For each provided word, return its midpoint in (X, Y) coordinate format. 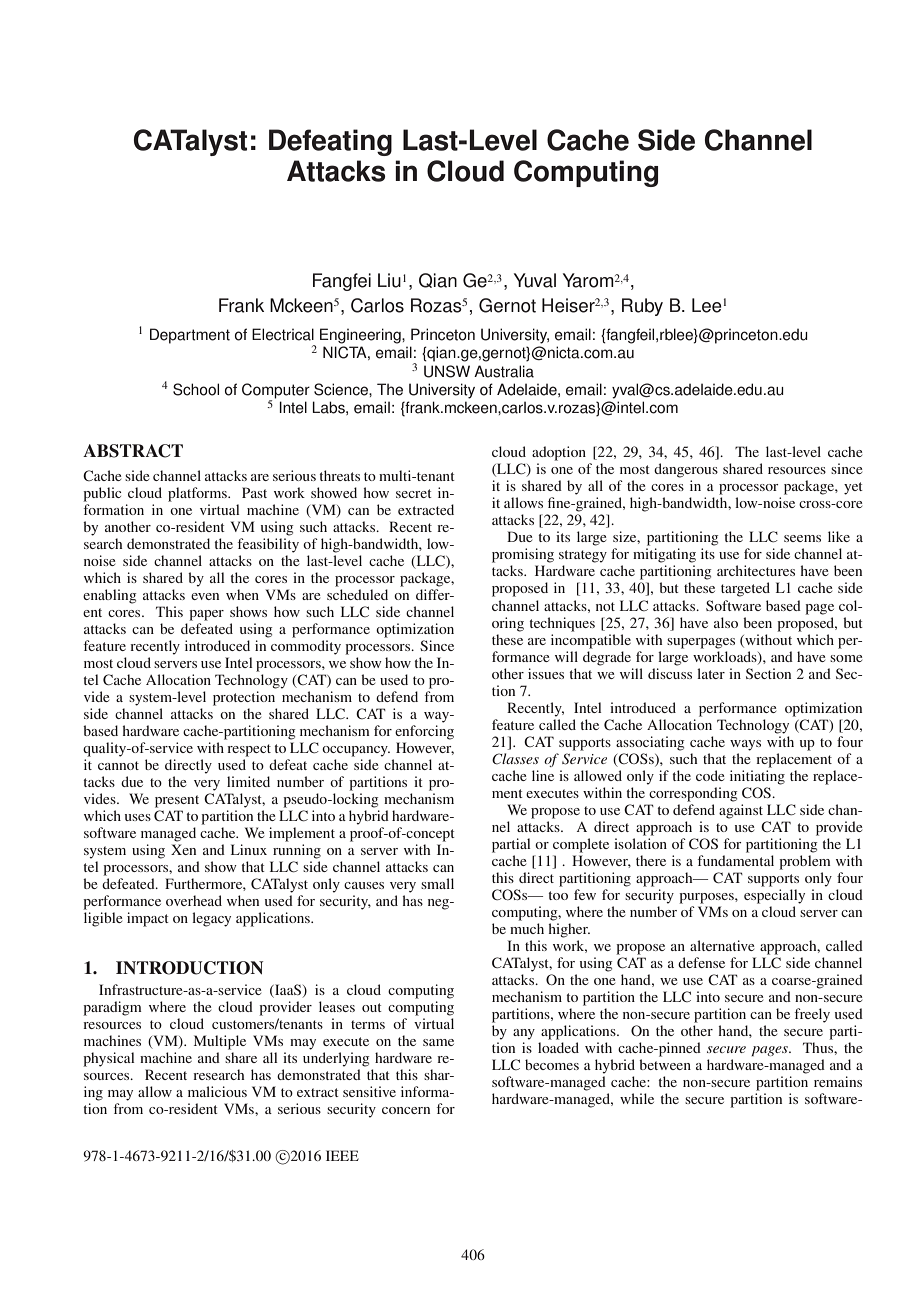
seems (802, 538)
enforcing (424, 732)
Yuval (535, 280)
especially (774, 896)
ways (745, 745)
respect (249, 750)
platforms (198, 494)
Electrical (283, 334)
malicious (217, 1091)
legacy (211, 919)
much (527, 928)
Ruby (642, 307)
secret (414, 493)
